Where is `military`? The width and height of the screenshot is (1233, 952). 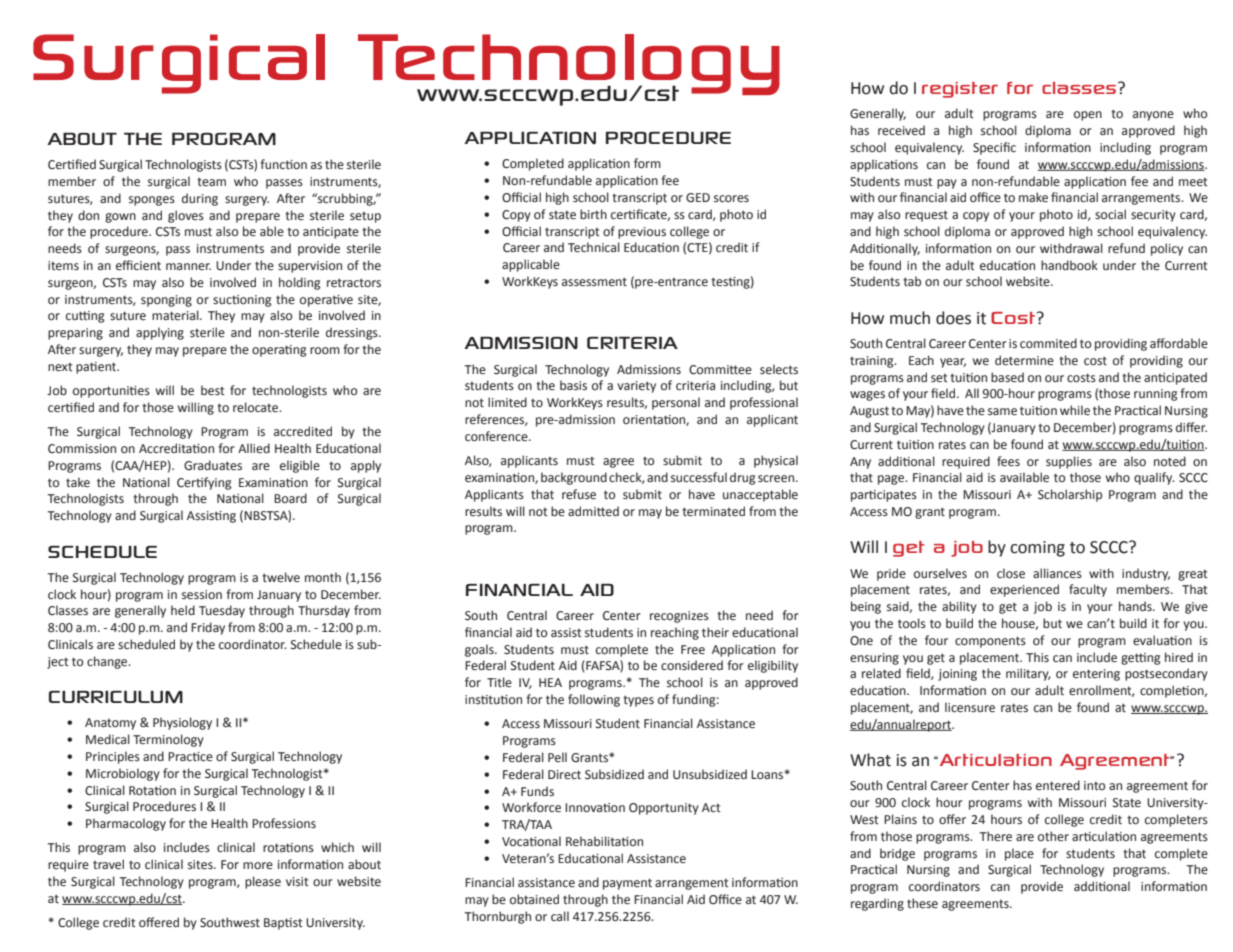 military is located at coordinates (1028, 674).
